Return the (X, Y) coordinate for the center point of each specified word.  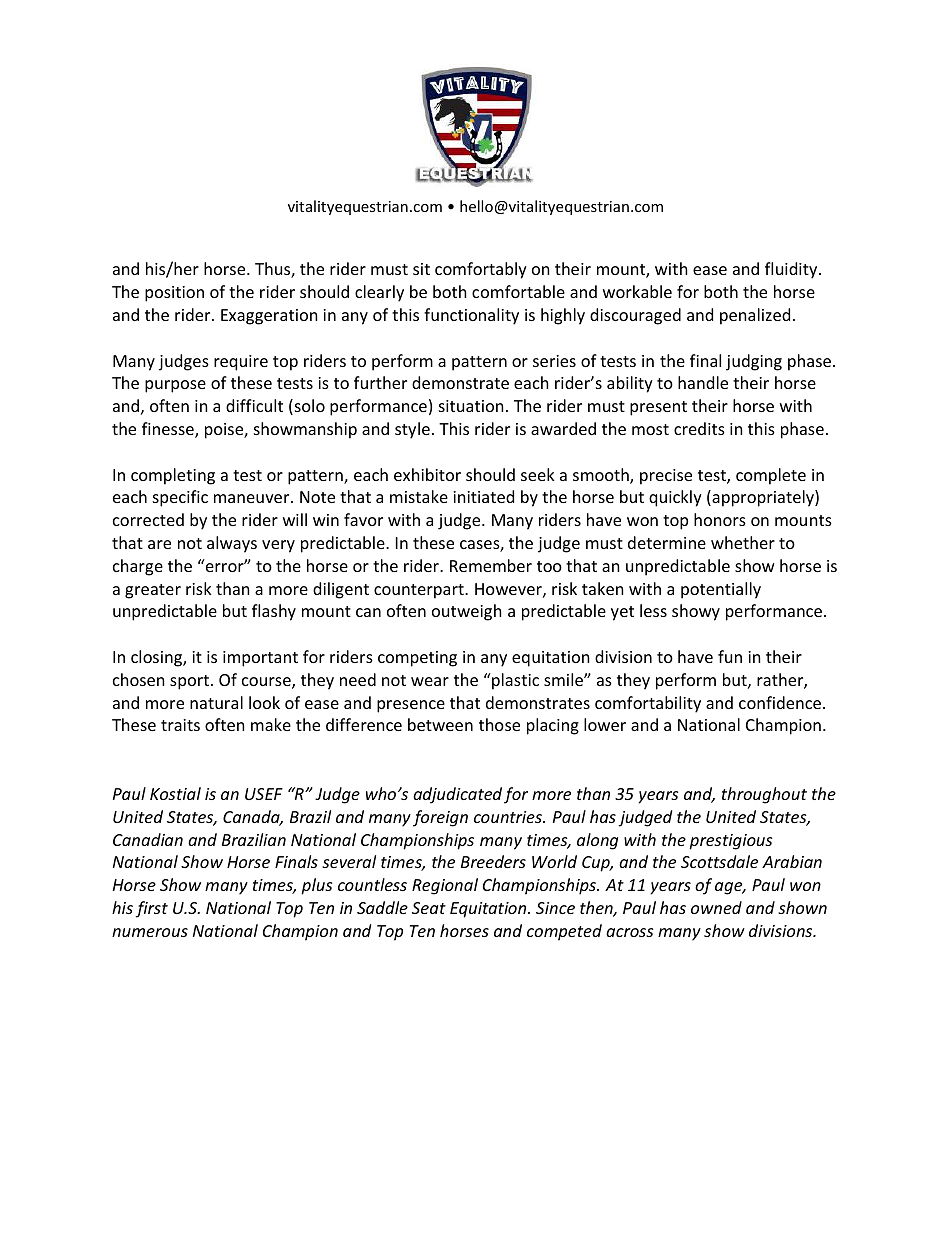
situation (471, 406)
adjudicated (457, 795)
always (232, 544)
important (260, 659)
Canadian (148, 839)
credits (699, 428)
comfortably (481, 270)
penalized (755, 316)
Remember (491, 565)
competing (417, 659)
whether (743, 542)
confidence (781, 702)
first (152, 909)
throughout (764, 795)
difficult (254, 405)
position (174, 294)
